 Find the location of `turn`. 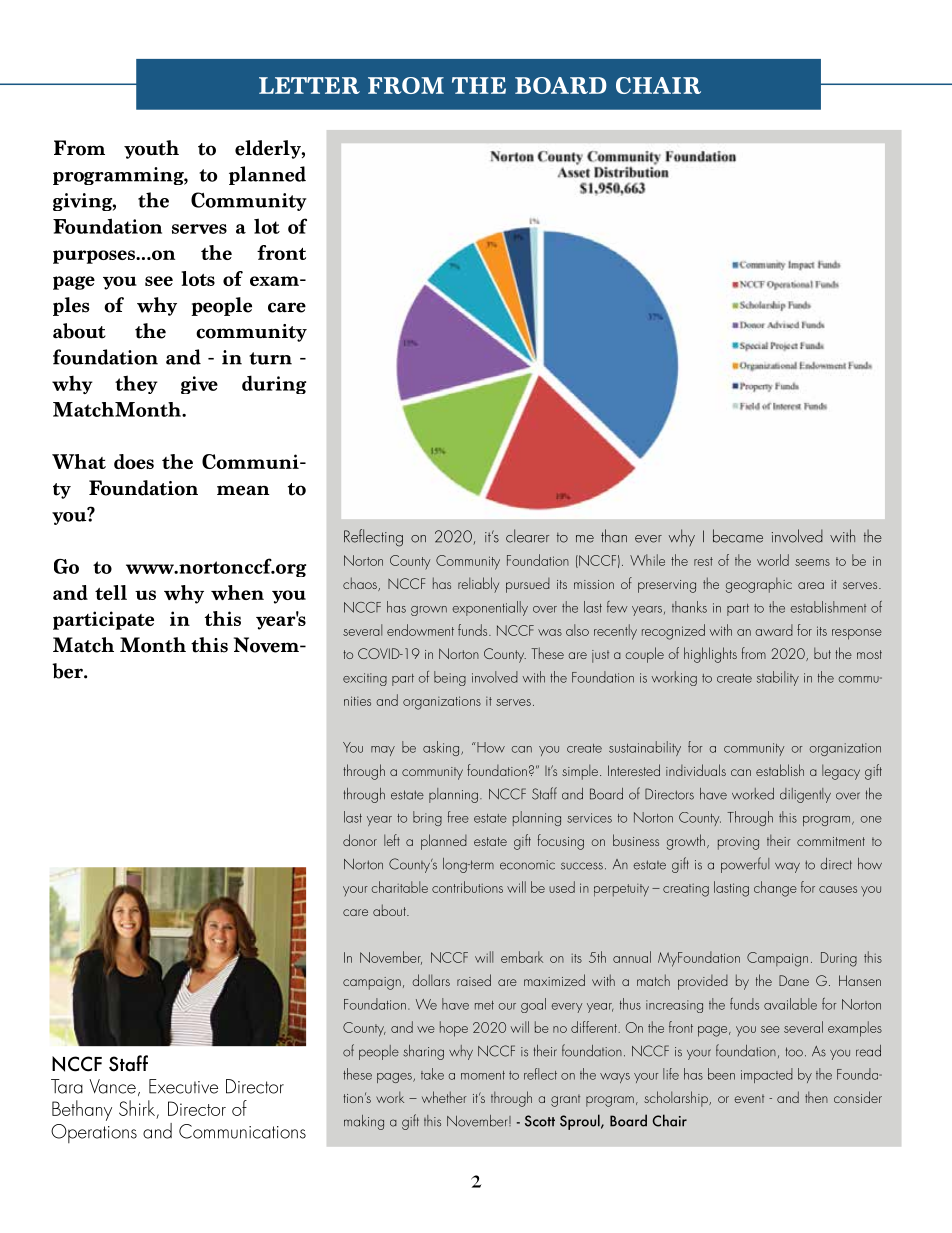

turn is located at coordinates (270, 358).
